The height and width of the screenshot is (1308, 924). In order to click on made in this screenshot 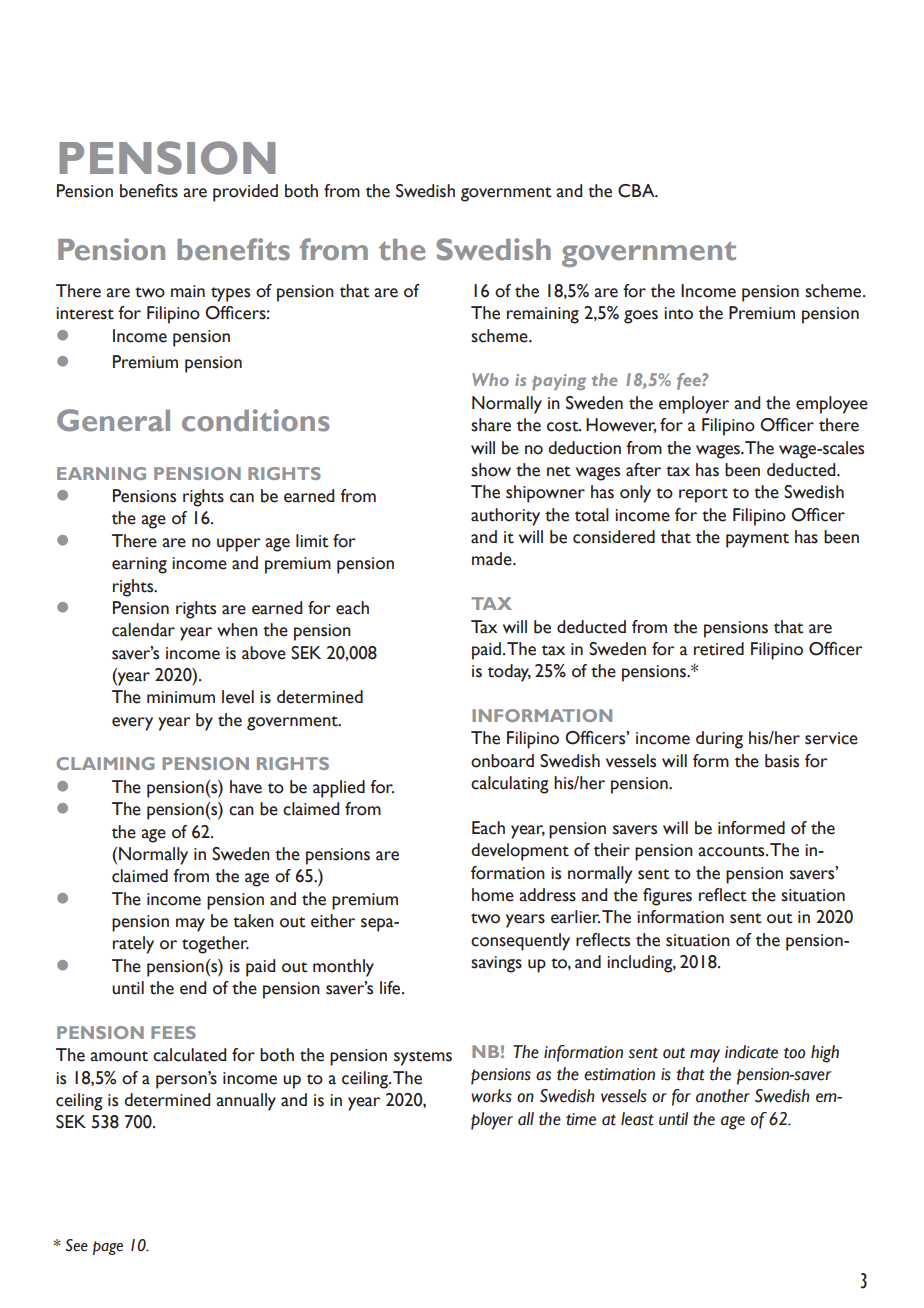, I will do `click(493, 559)`.
